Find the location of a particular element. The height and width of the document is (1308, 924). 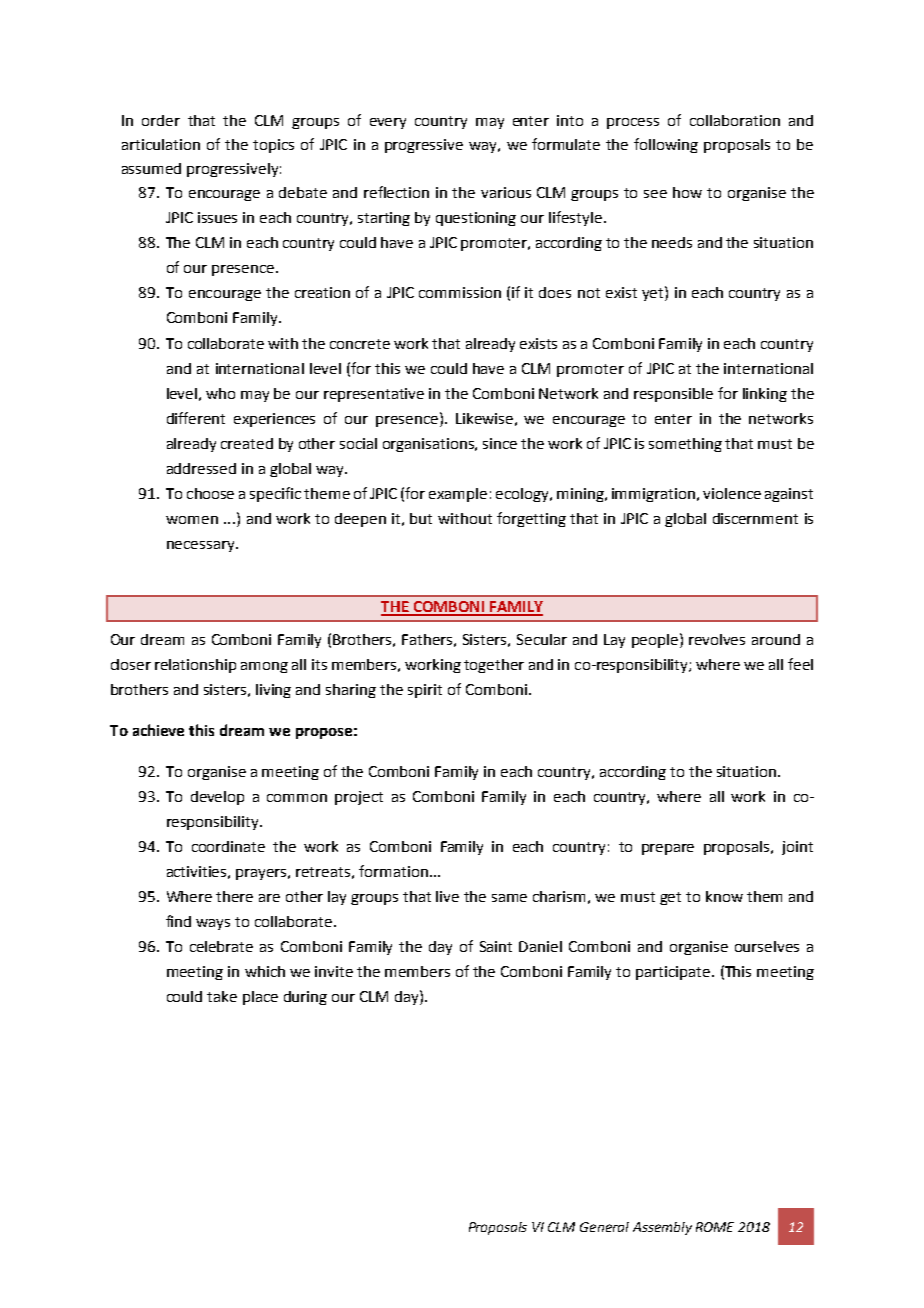

live is located at coordinates (447, 896).
